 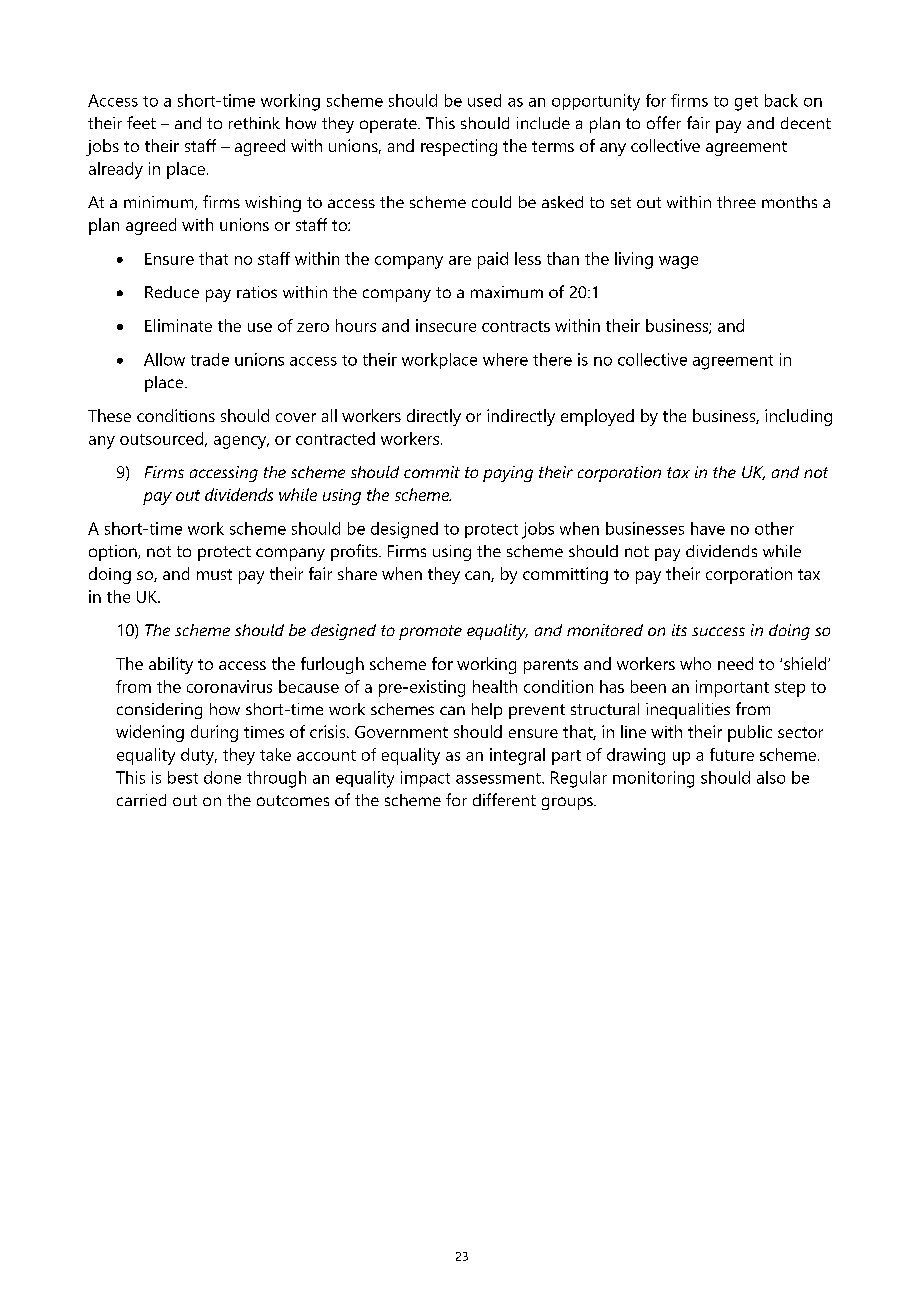 What do you see at coordinates (678, 262) in the image?
I see `wage` at bounding box center [678, 262].
